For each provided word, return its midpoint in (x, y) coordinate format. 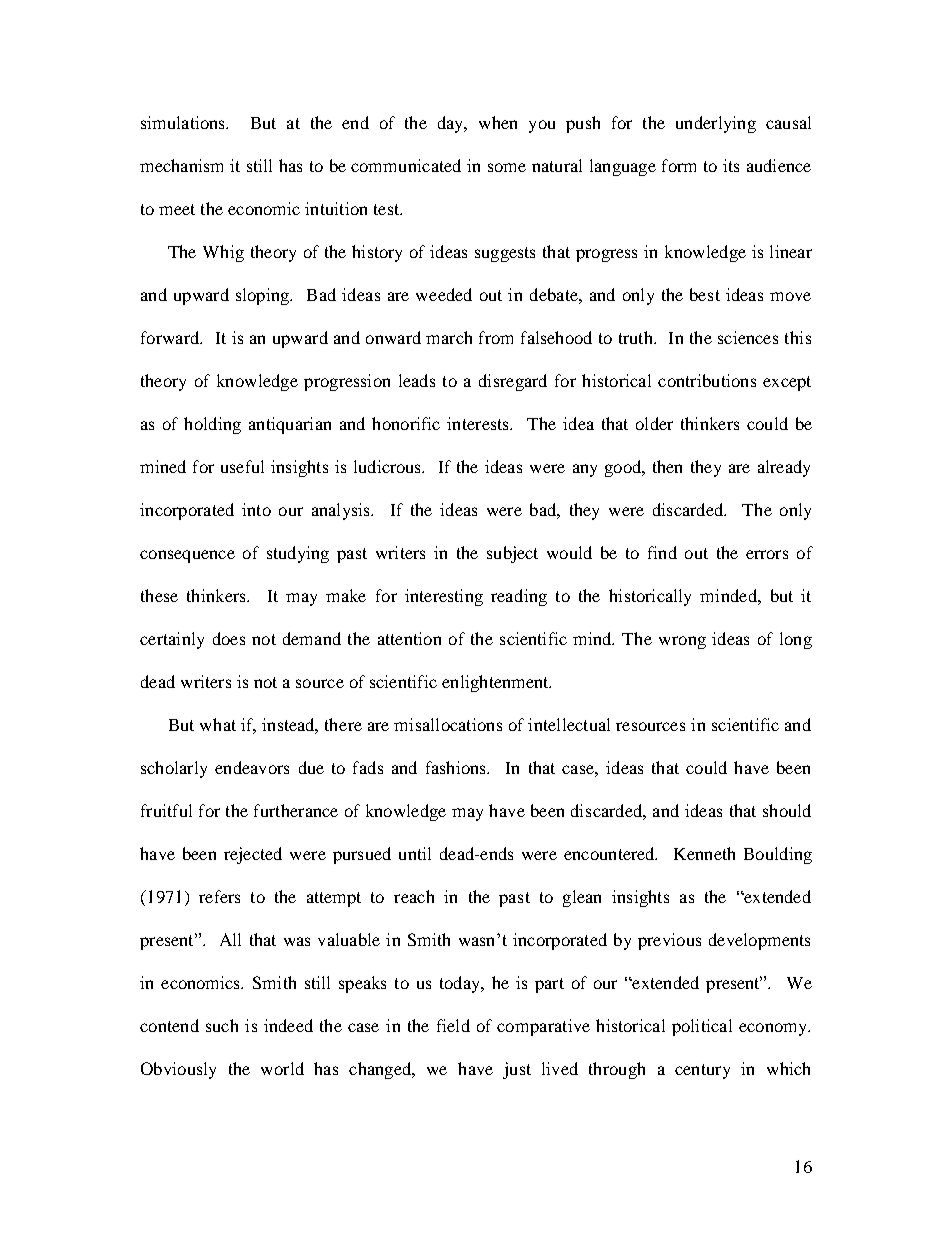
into (256, 509)
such (222, 1025)
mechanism (181, 165)
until (415, 853)
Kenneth (704, 853)
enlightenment (496, 683)
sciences (748, 337)
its (731, 165)
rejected (253, 855)
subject (512, 554)
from (496, 337)
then (667, 466)
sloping (264, 296)
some (507, 167)
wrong (682, 642)
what (218, 724)
